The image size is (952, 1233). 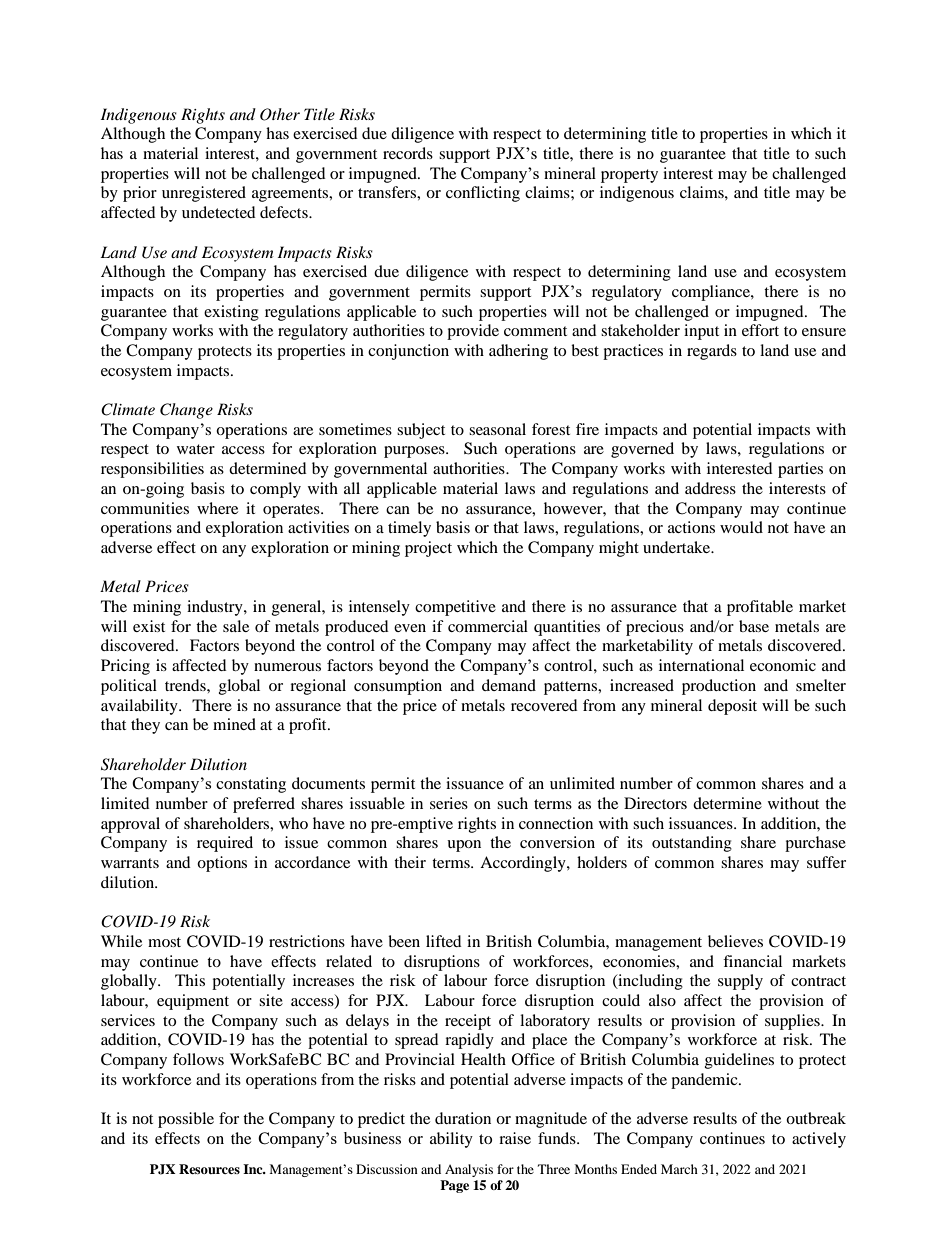 I want to click on base, so click(x=754, y=626).
